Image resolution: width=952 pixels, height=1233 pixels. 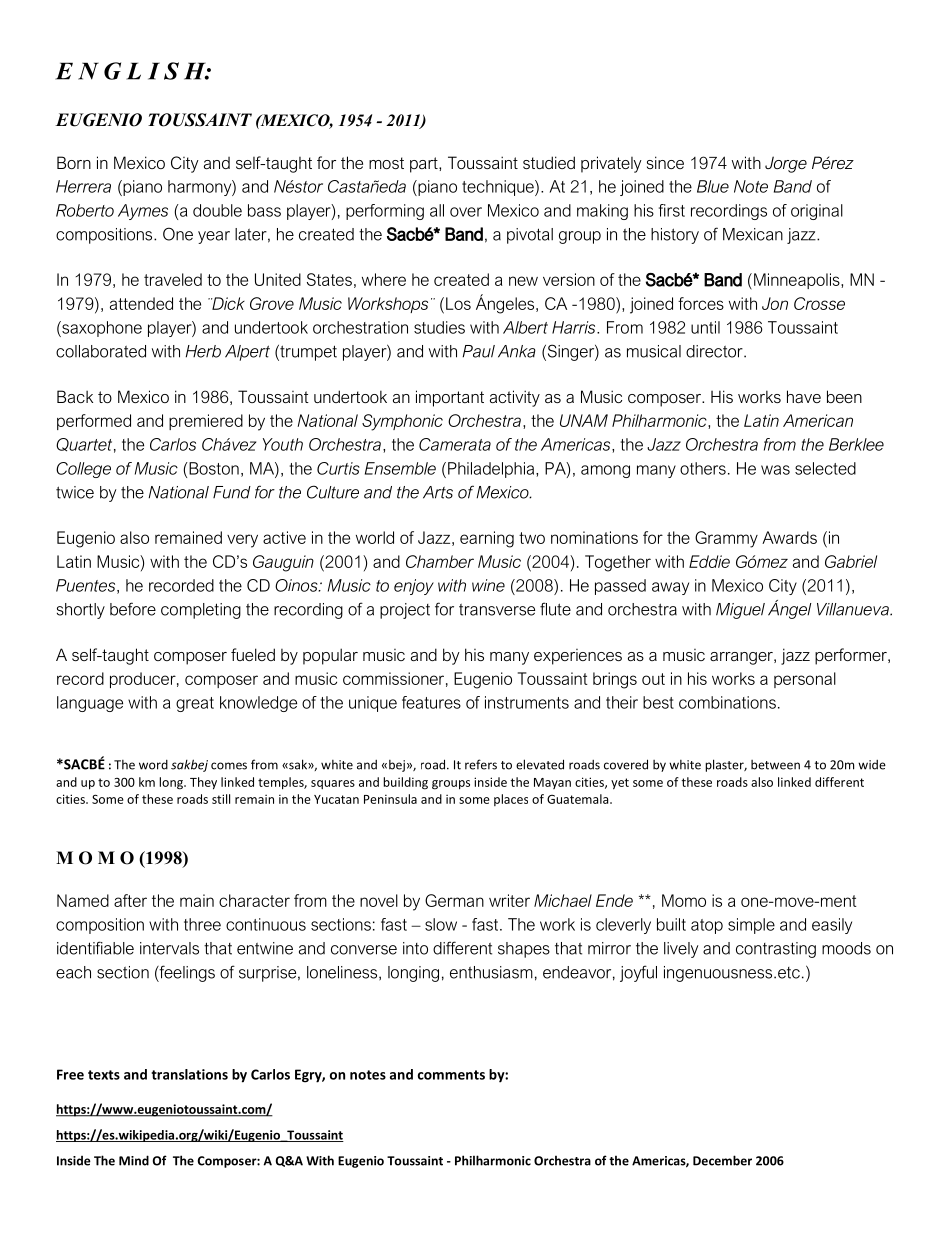 What do you see at coordinates (217, 210) in the screenshot?
I see `double` at bounding box center [217, 210].
